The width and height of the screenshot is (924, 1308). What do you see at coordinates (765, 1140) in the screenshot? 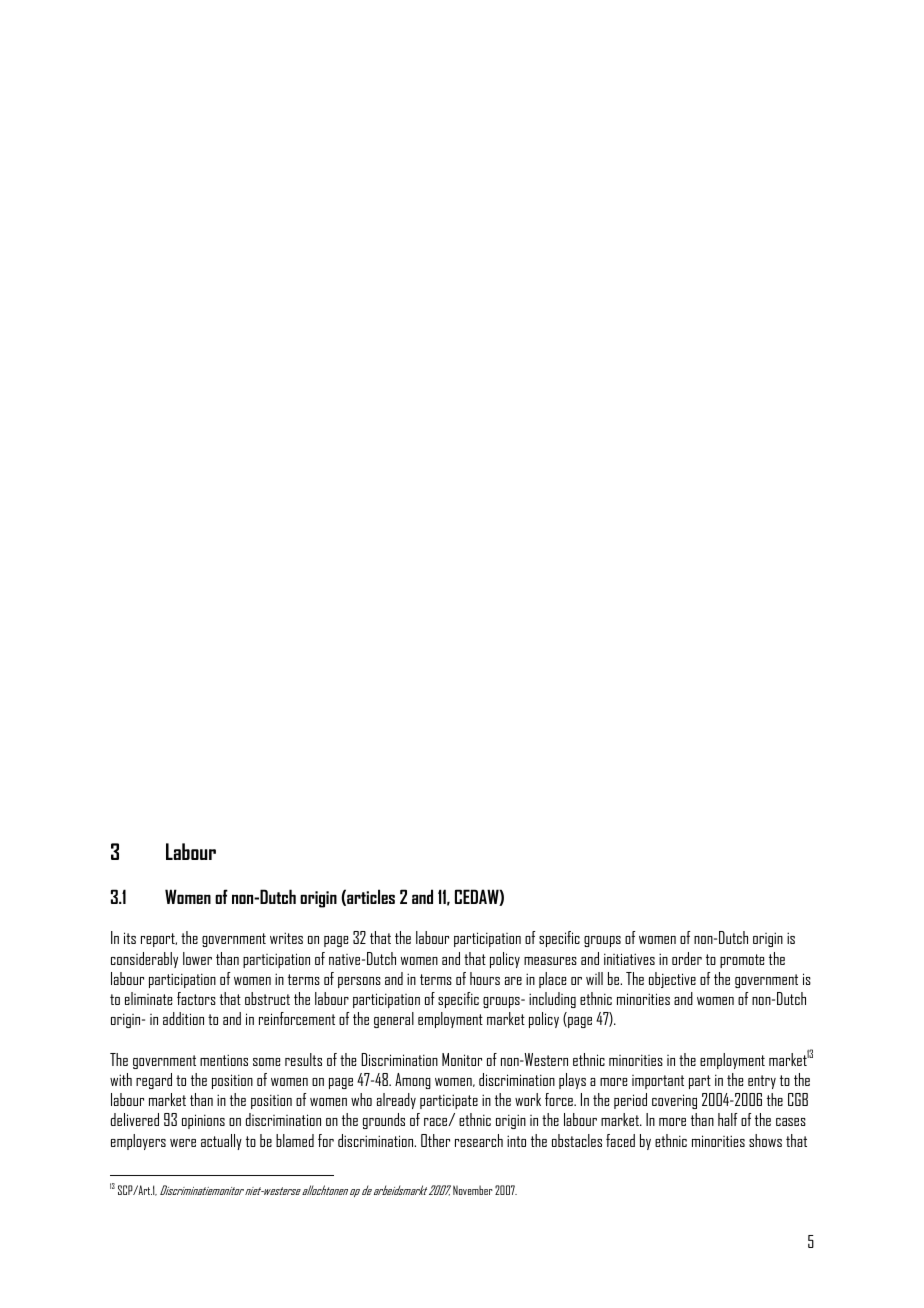
I see `shows` at bounding box center [765, 1140].
